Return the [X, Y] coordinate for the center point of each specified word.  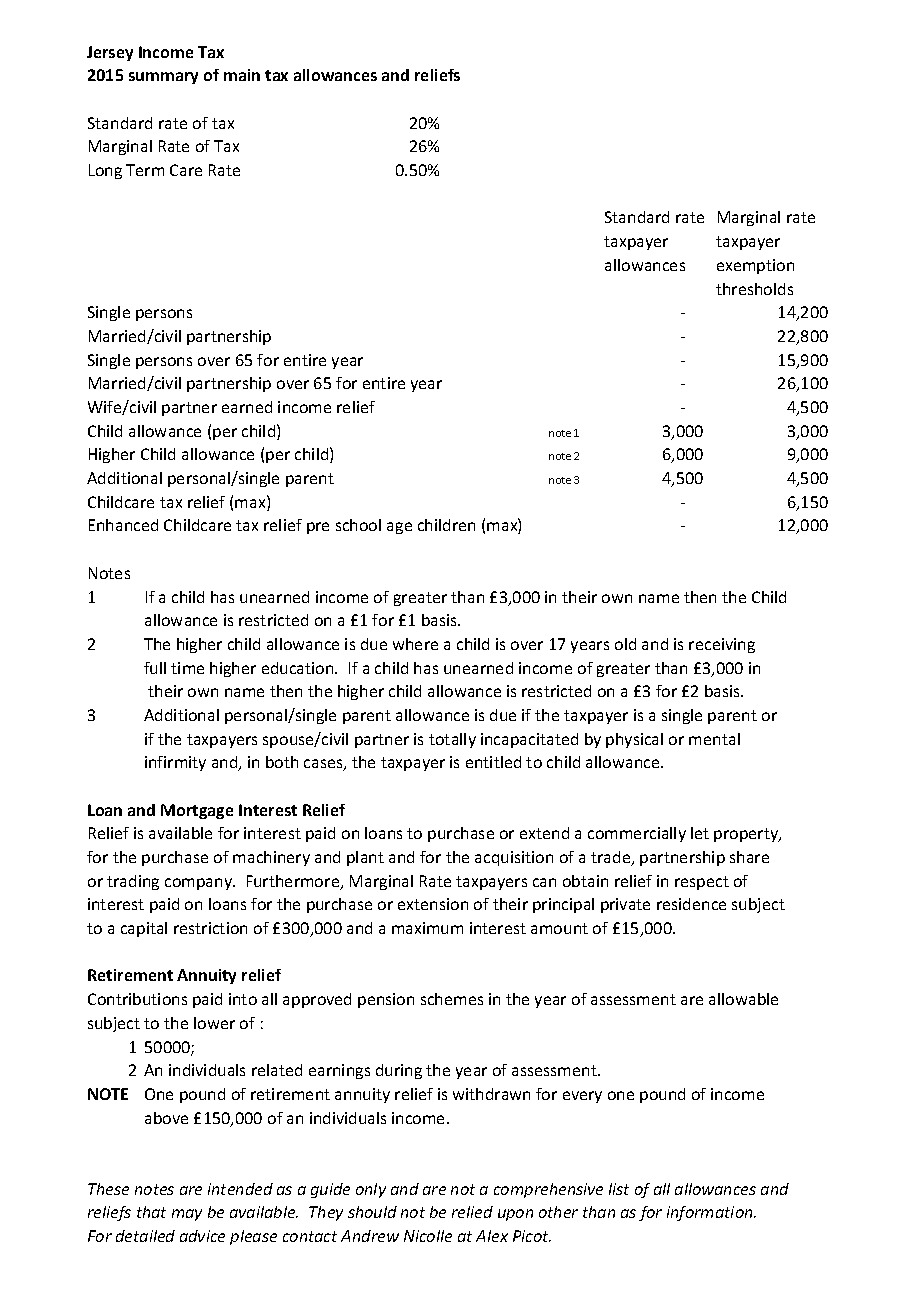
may [187, 1215]
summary [163, 78]
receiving [722, 645]
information [711, 1213]
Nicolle [428, 1236]
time [187, 668]
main [242, 75]
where [415, 644]
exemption [755, 266]
